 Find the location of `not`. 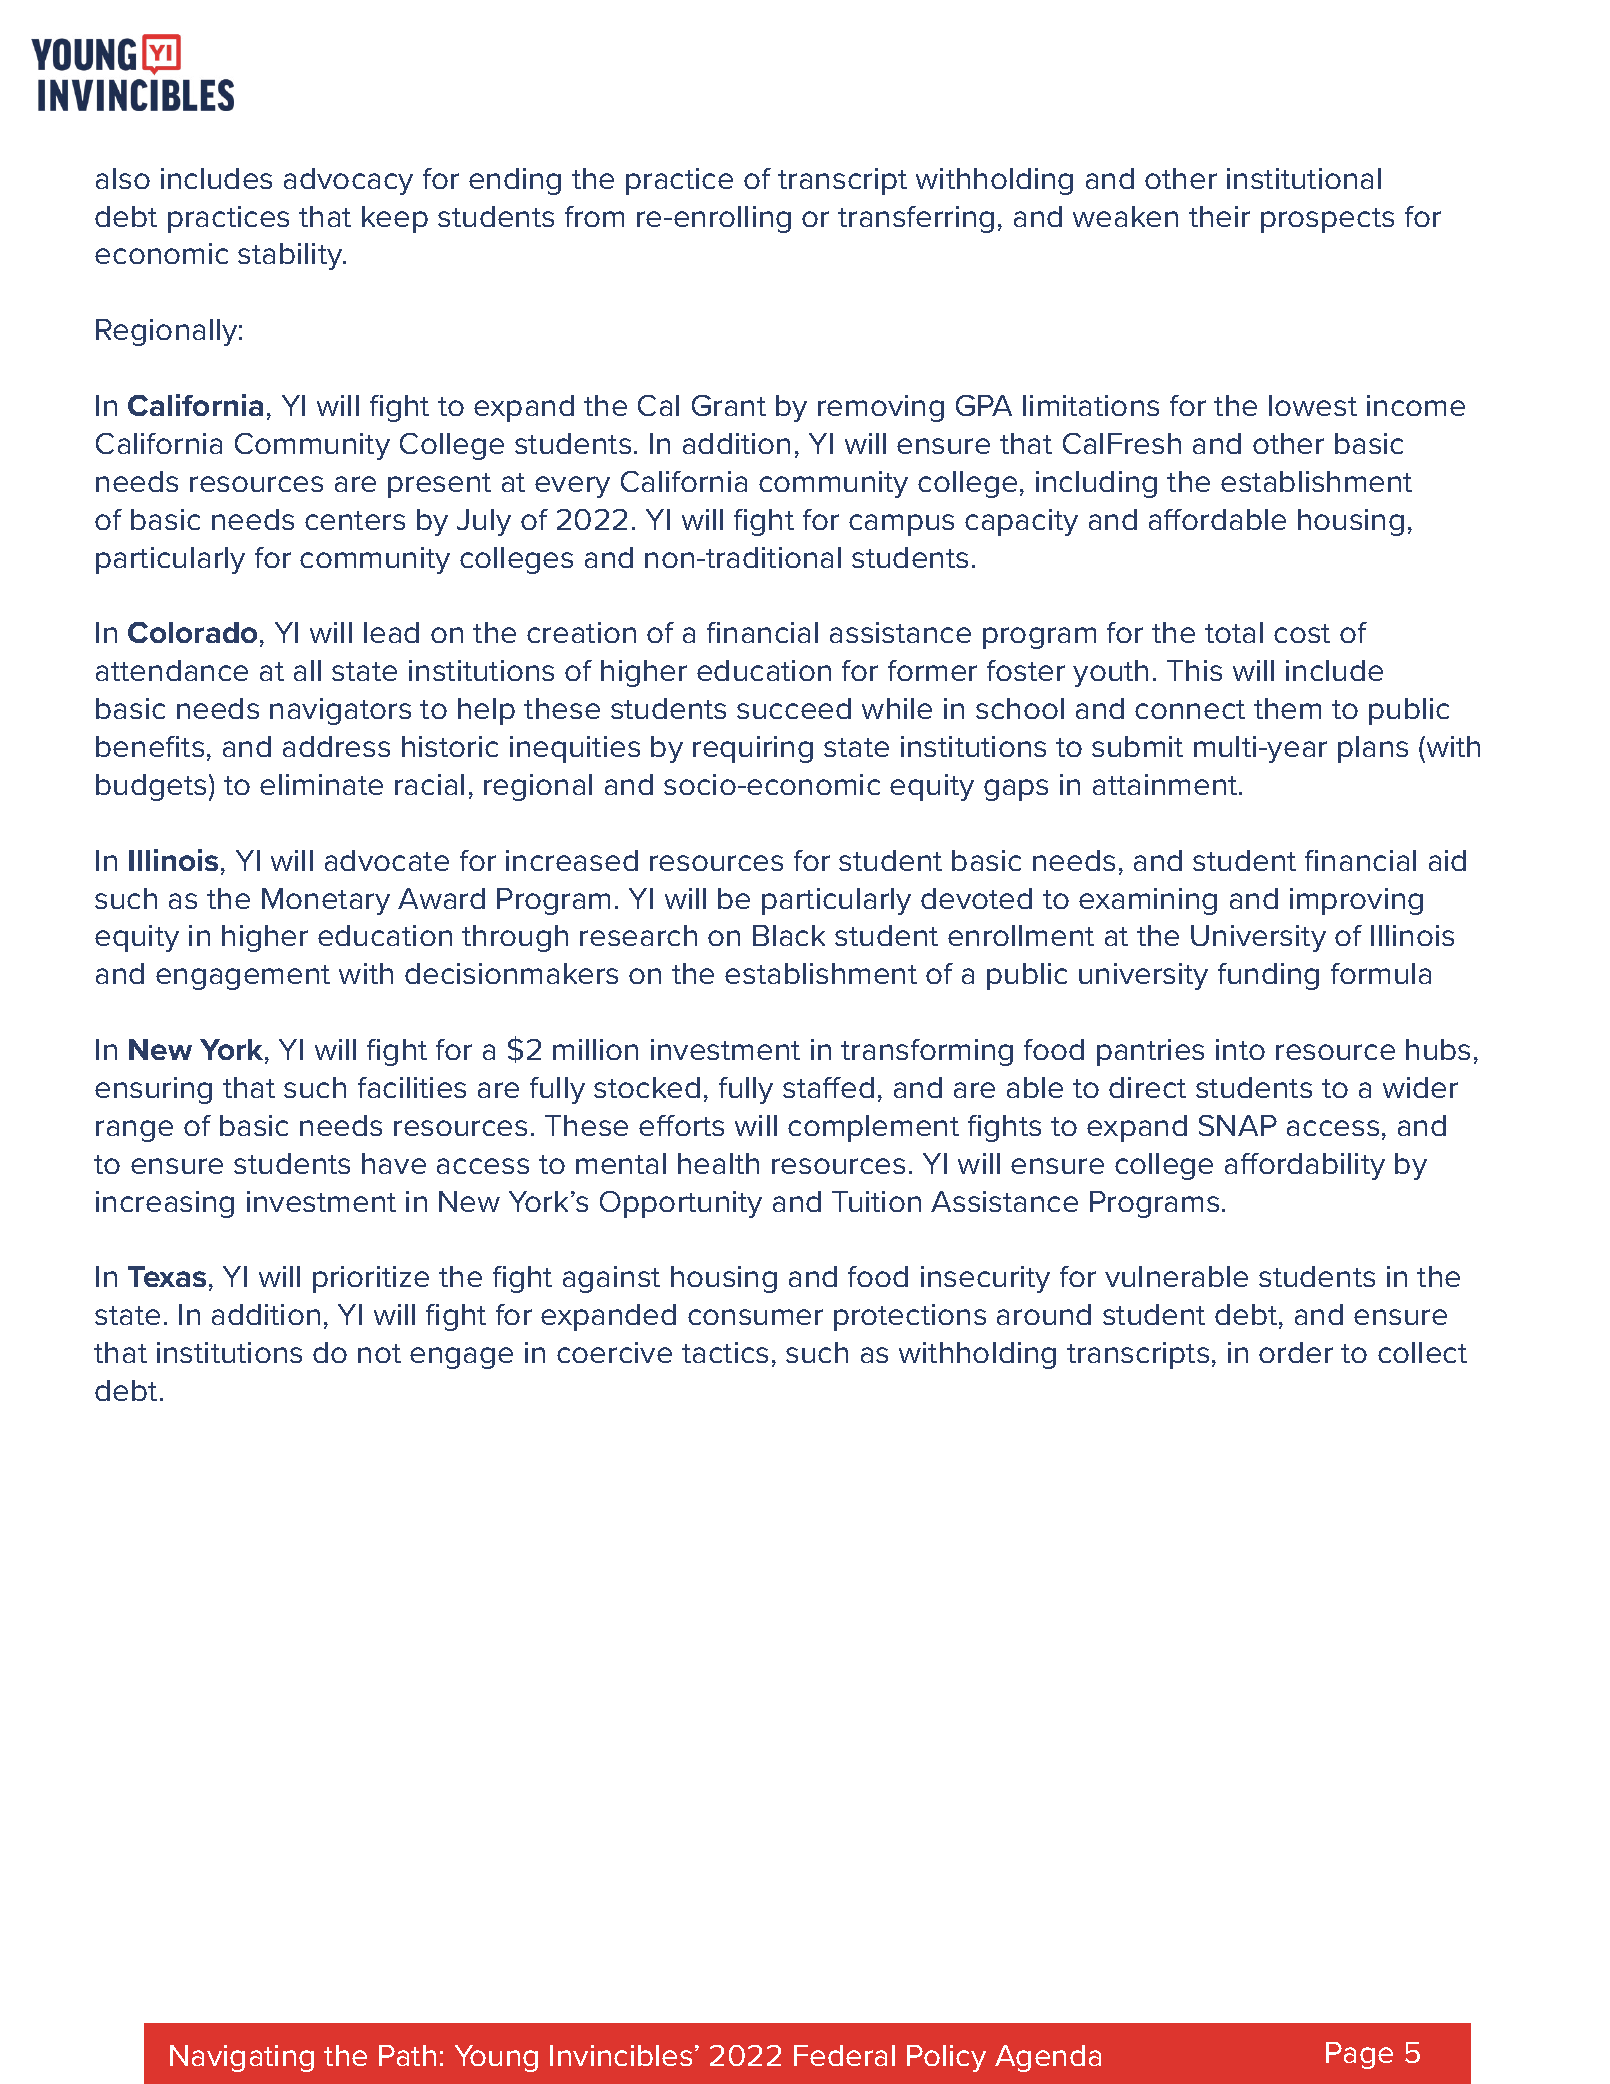

not is located at coordinates (379, 1353).
